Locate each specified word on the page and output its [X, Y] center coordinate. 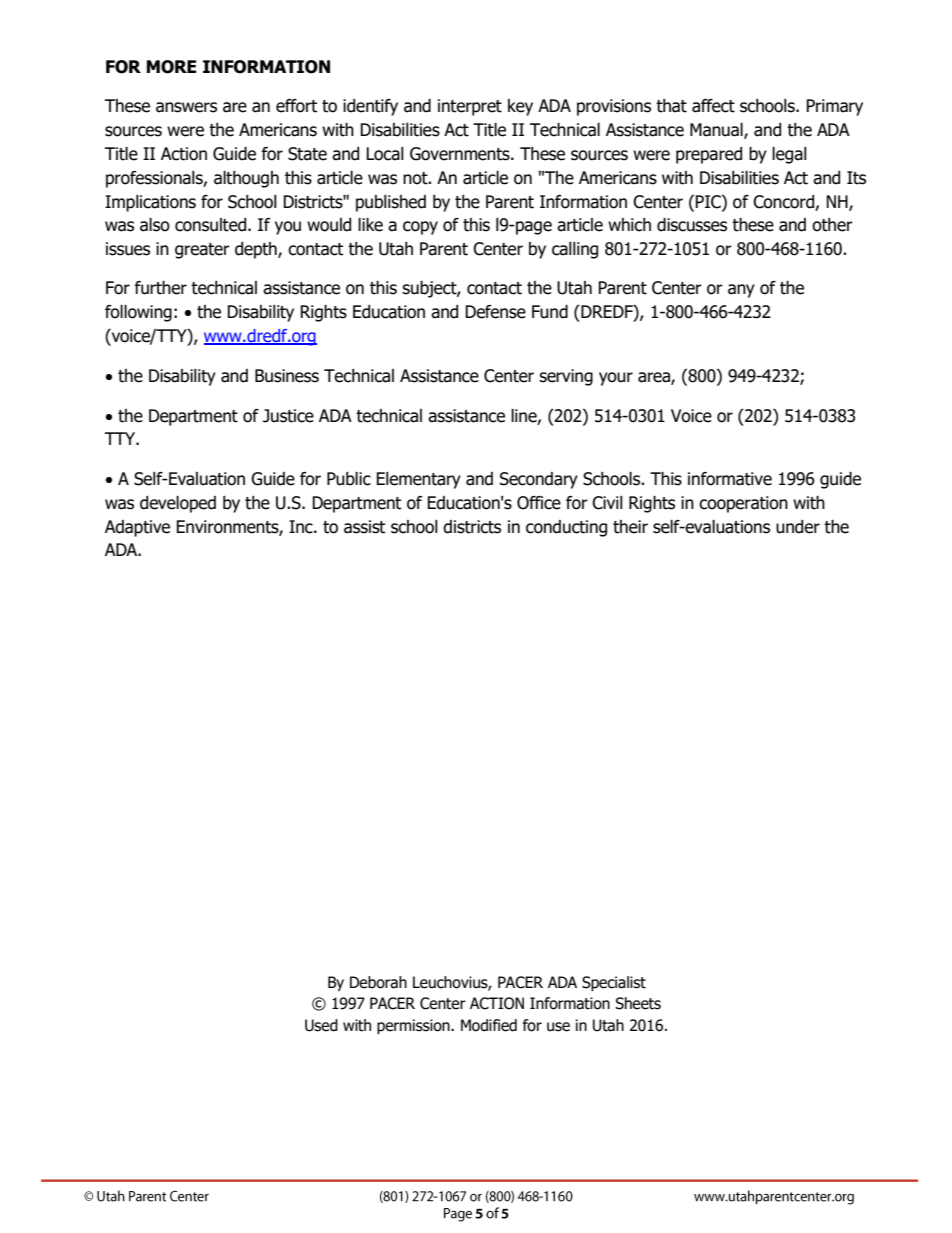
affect [713, 106]
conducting [566, 528]
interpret [470, 107]
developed [178, 504]
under [798, 527]
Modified [489, 1025]
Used [321, 1025]
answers [186, 107]
